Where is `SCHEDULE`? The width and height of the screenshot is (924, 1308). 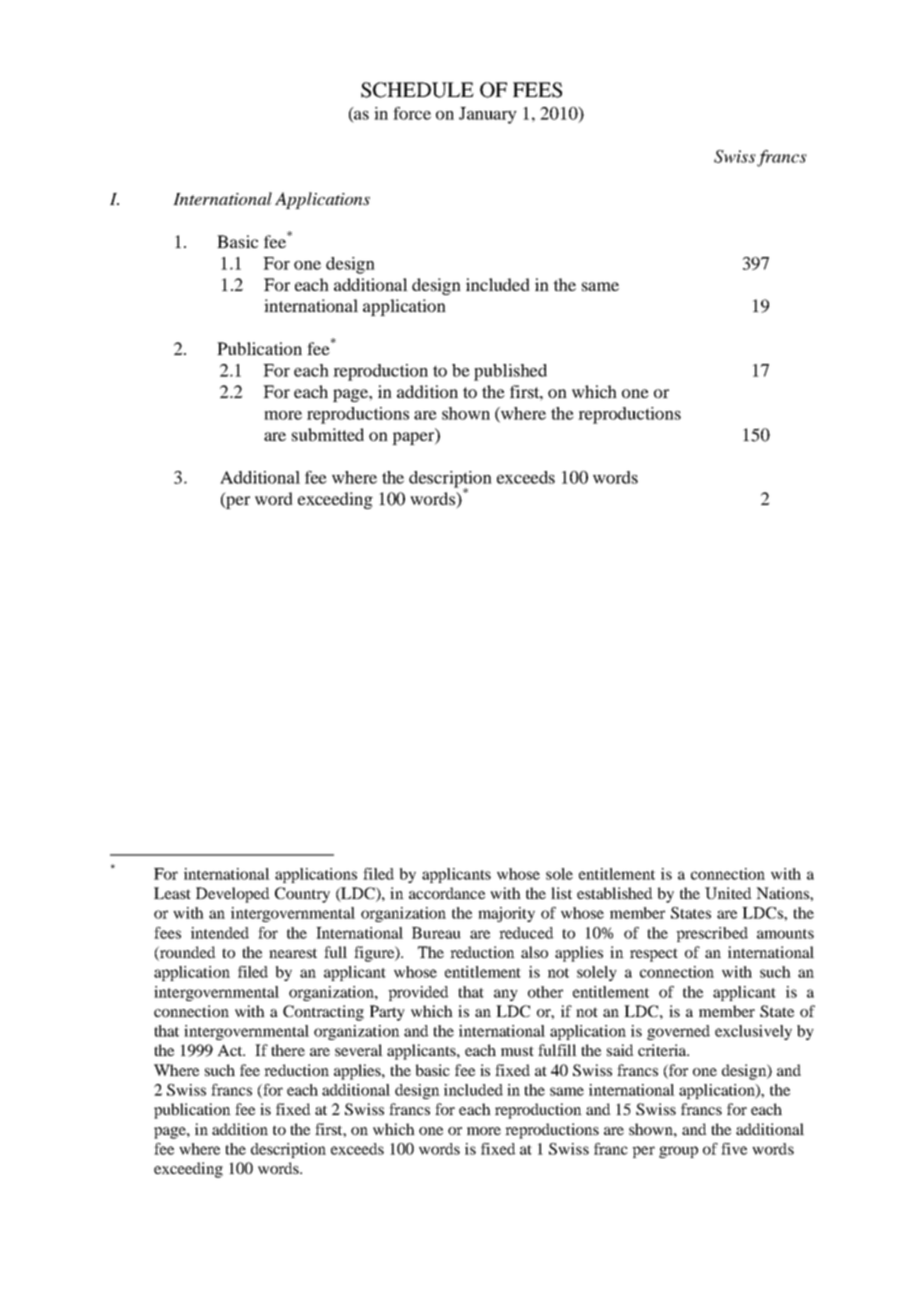
SCHEDULE is located at coordinates (417, 90).
